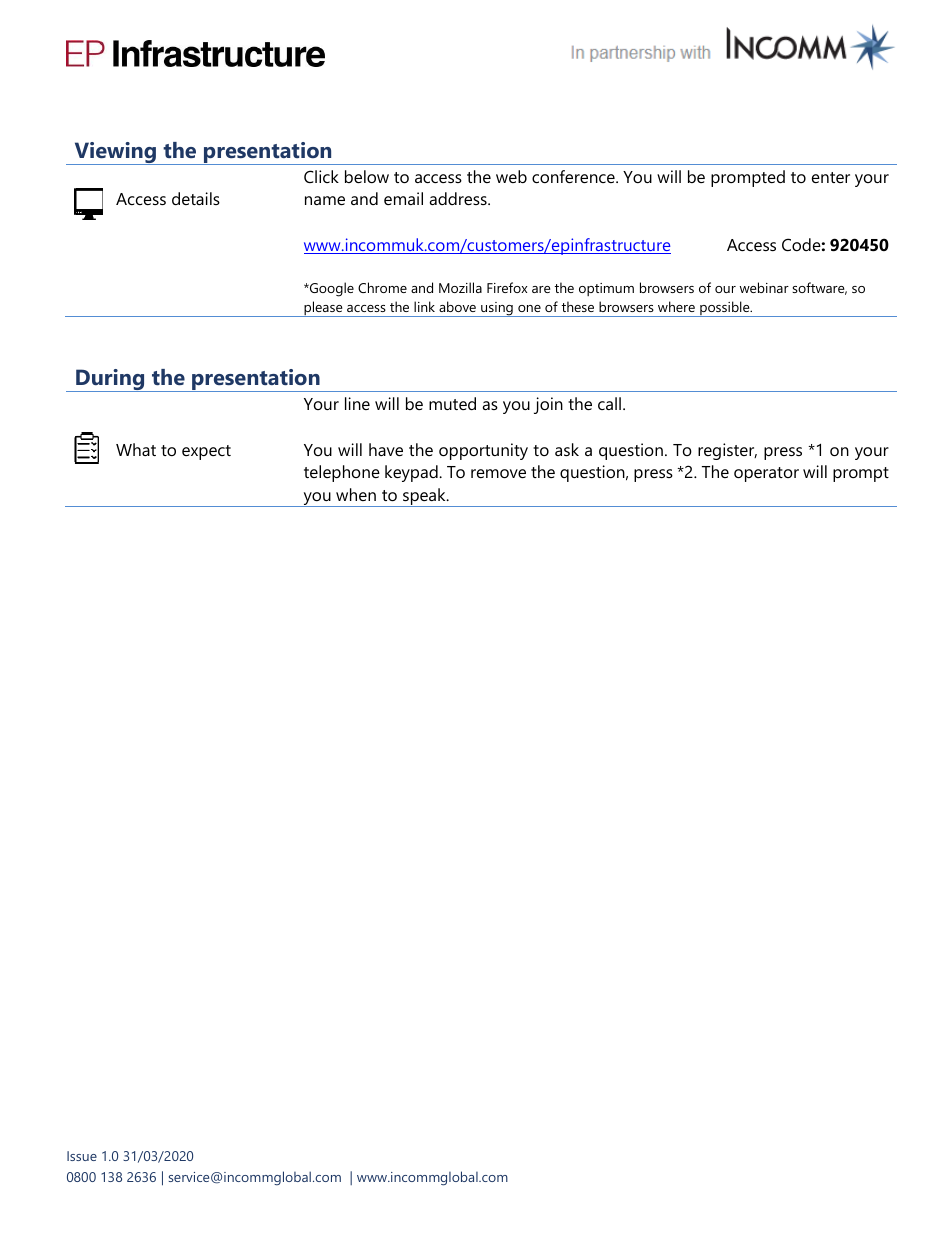 The width and height of the screenshot is (952, 1233). Describe the element at coordinates (727, 451) in the screenshot. I see `register` at that location.
